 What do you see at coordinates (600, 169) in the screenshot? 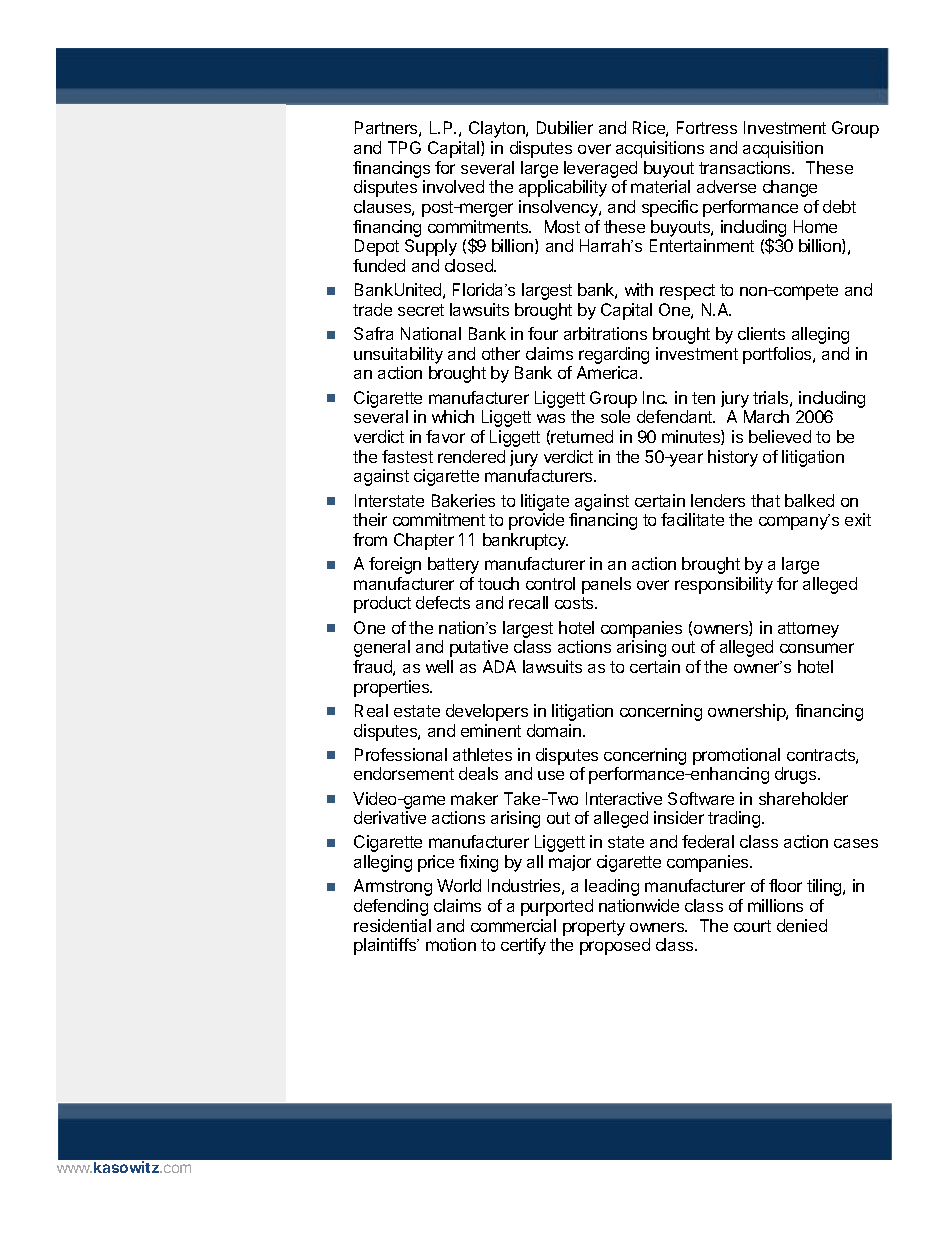
I see `leveraged` at bounding box center [600, 169].
